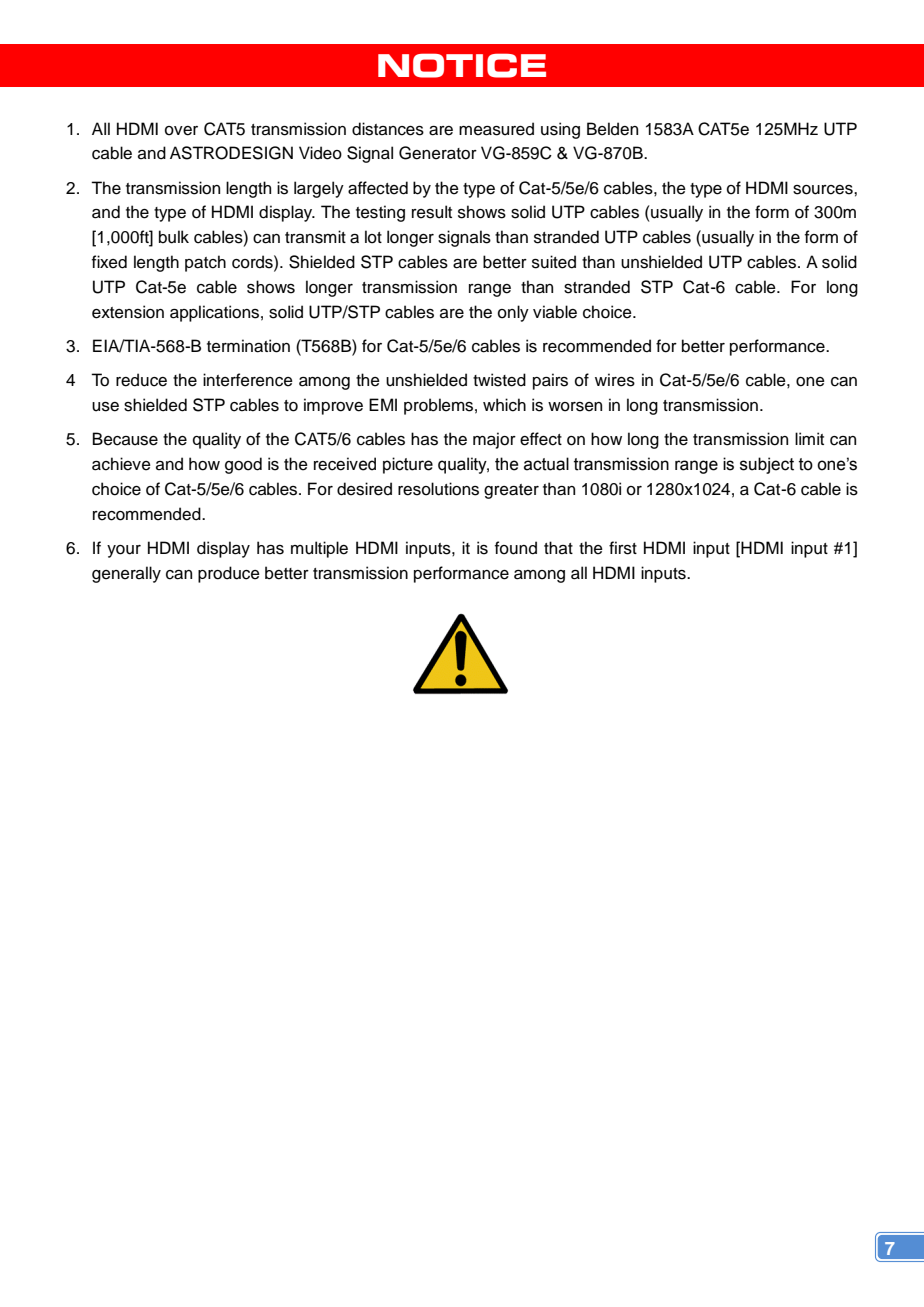  I want to click on over, so click(181, 131).
